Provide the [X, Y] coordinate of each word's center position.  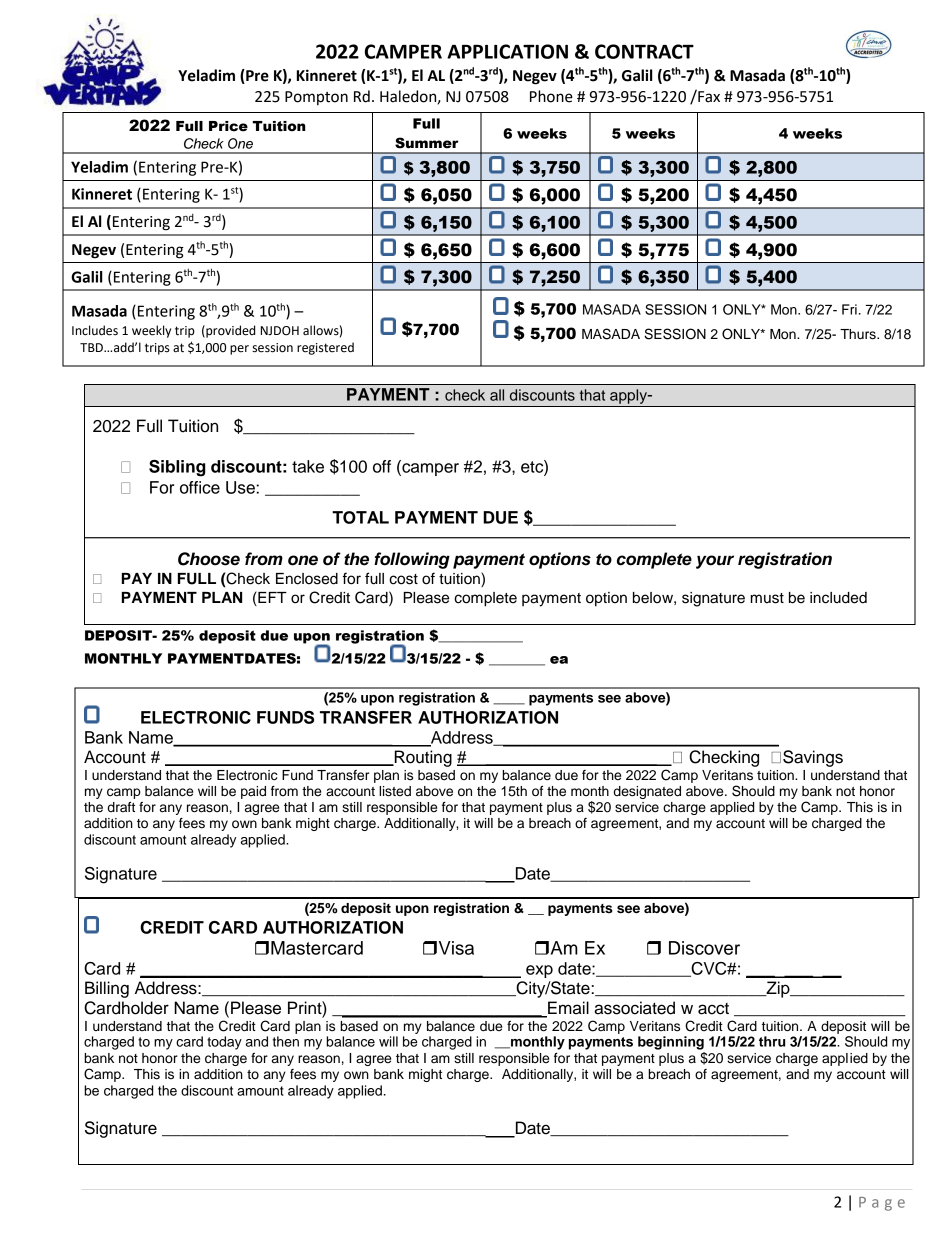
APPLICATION [507, 51]
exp [539, 971]
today [224, 1043]
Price [228, 126]
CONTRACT [644, 51]
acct [713, 1009]
